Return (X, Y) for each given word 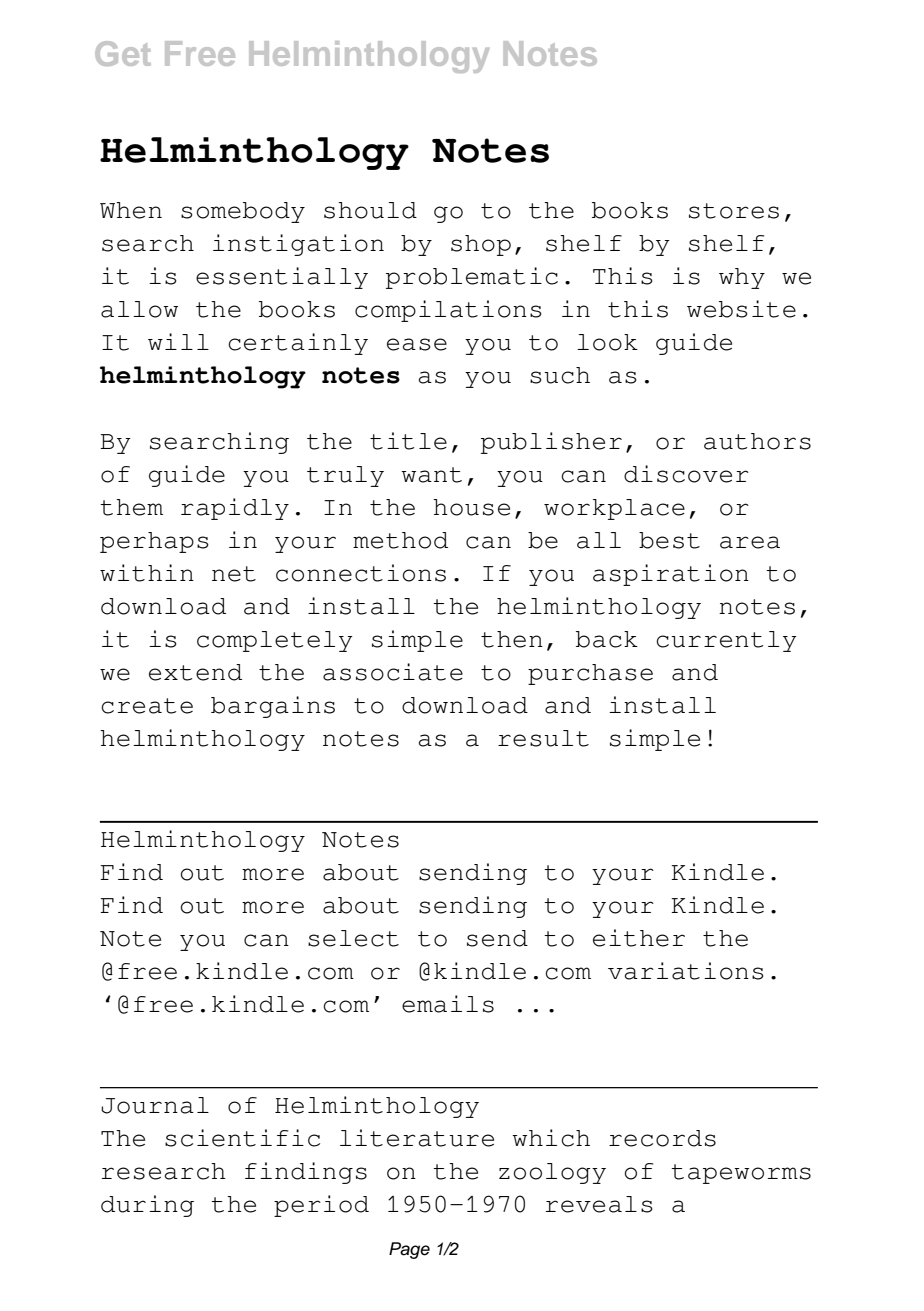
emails (448, 1004)
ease (417, 344)
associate (393, 672)
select (353, 938)
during (147, 1206)
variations (686, 971)
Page (409, 1250)
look (607, 342)
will (178, 341)
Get (123, 53)
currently (726, 641)
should (370, 210)
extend (195, 672)
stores (734, 211)
